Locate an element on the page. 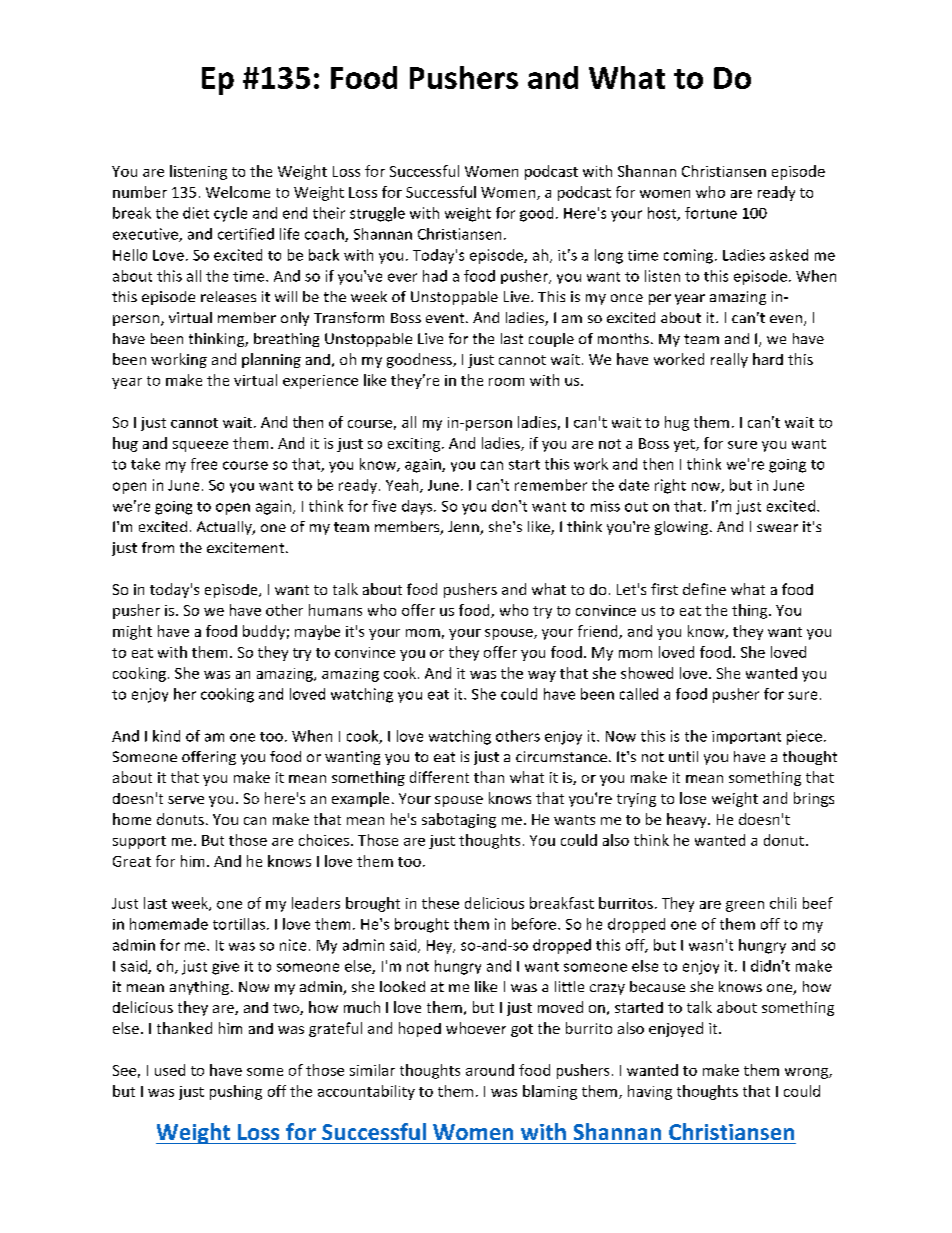 This image has height=1233, width=952. squeeze is located at coordinates (200, 446).
